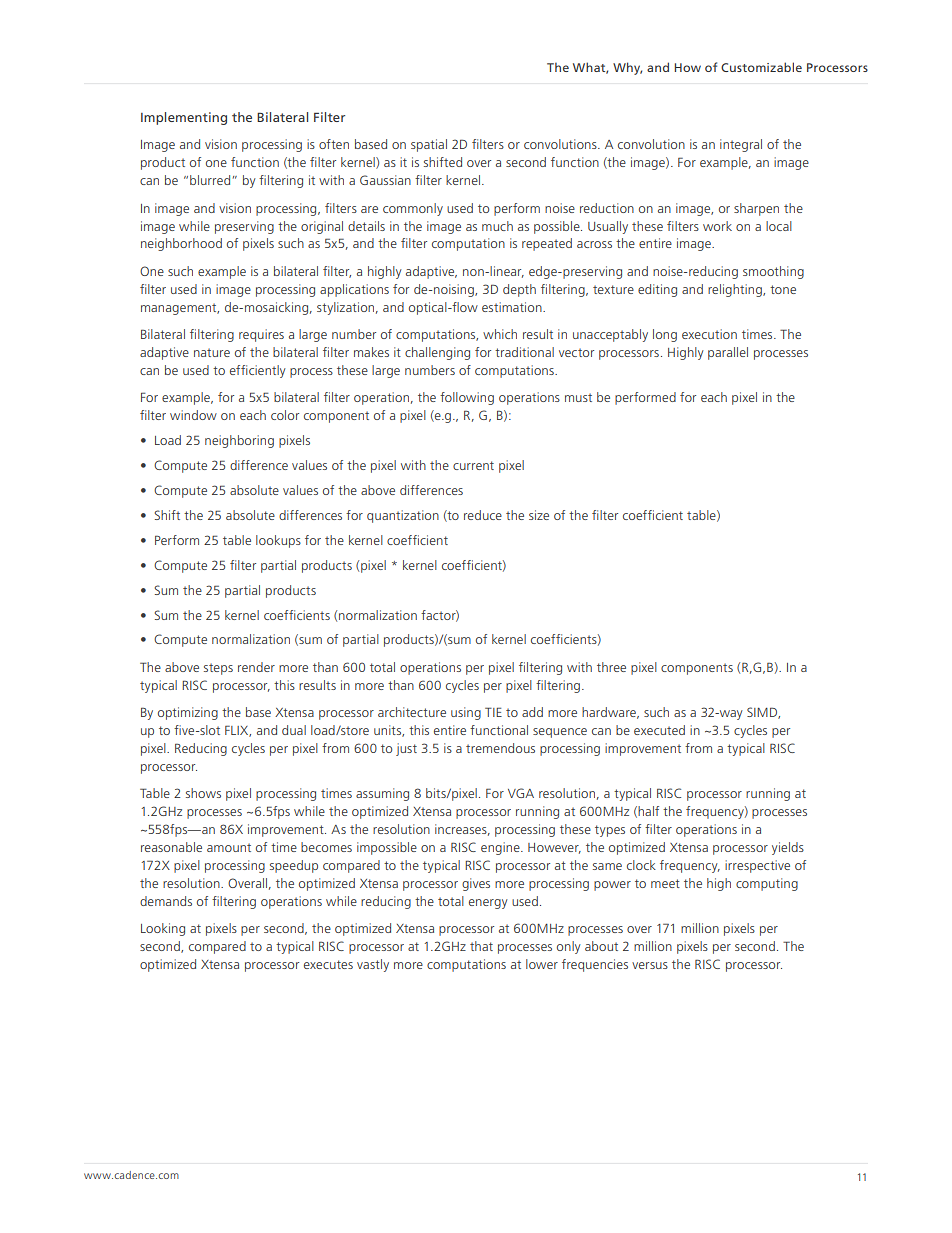 Image resolution: width=952 pixels, height=1233 pixels. I want to click on spatial, so click(429, 145).
